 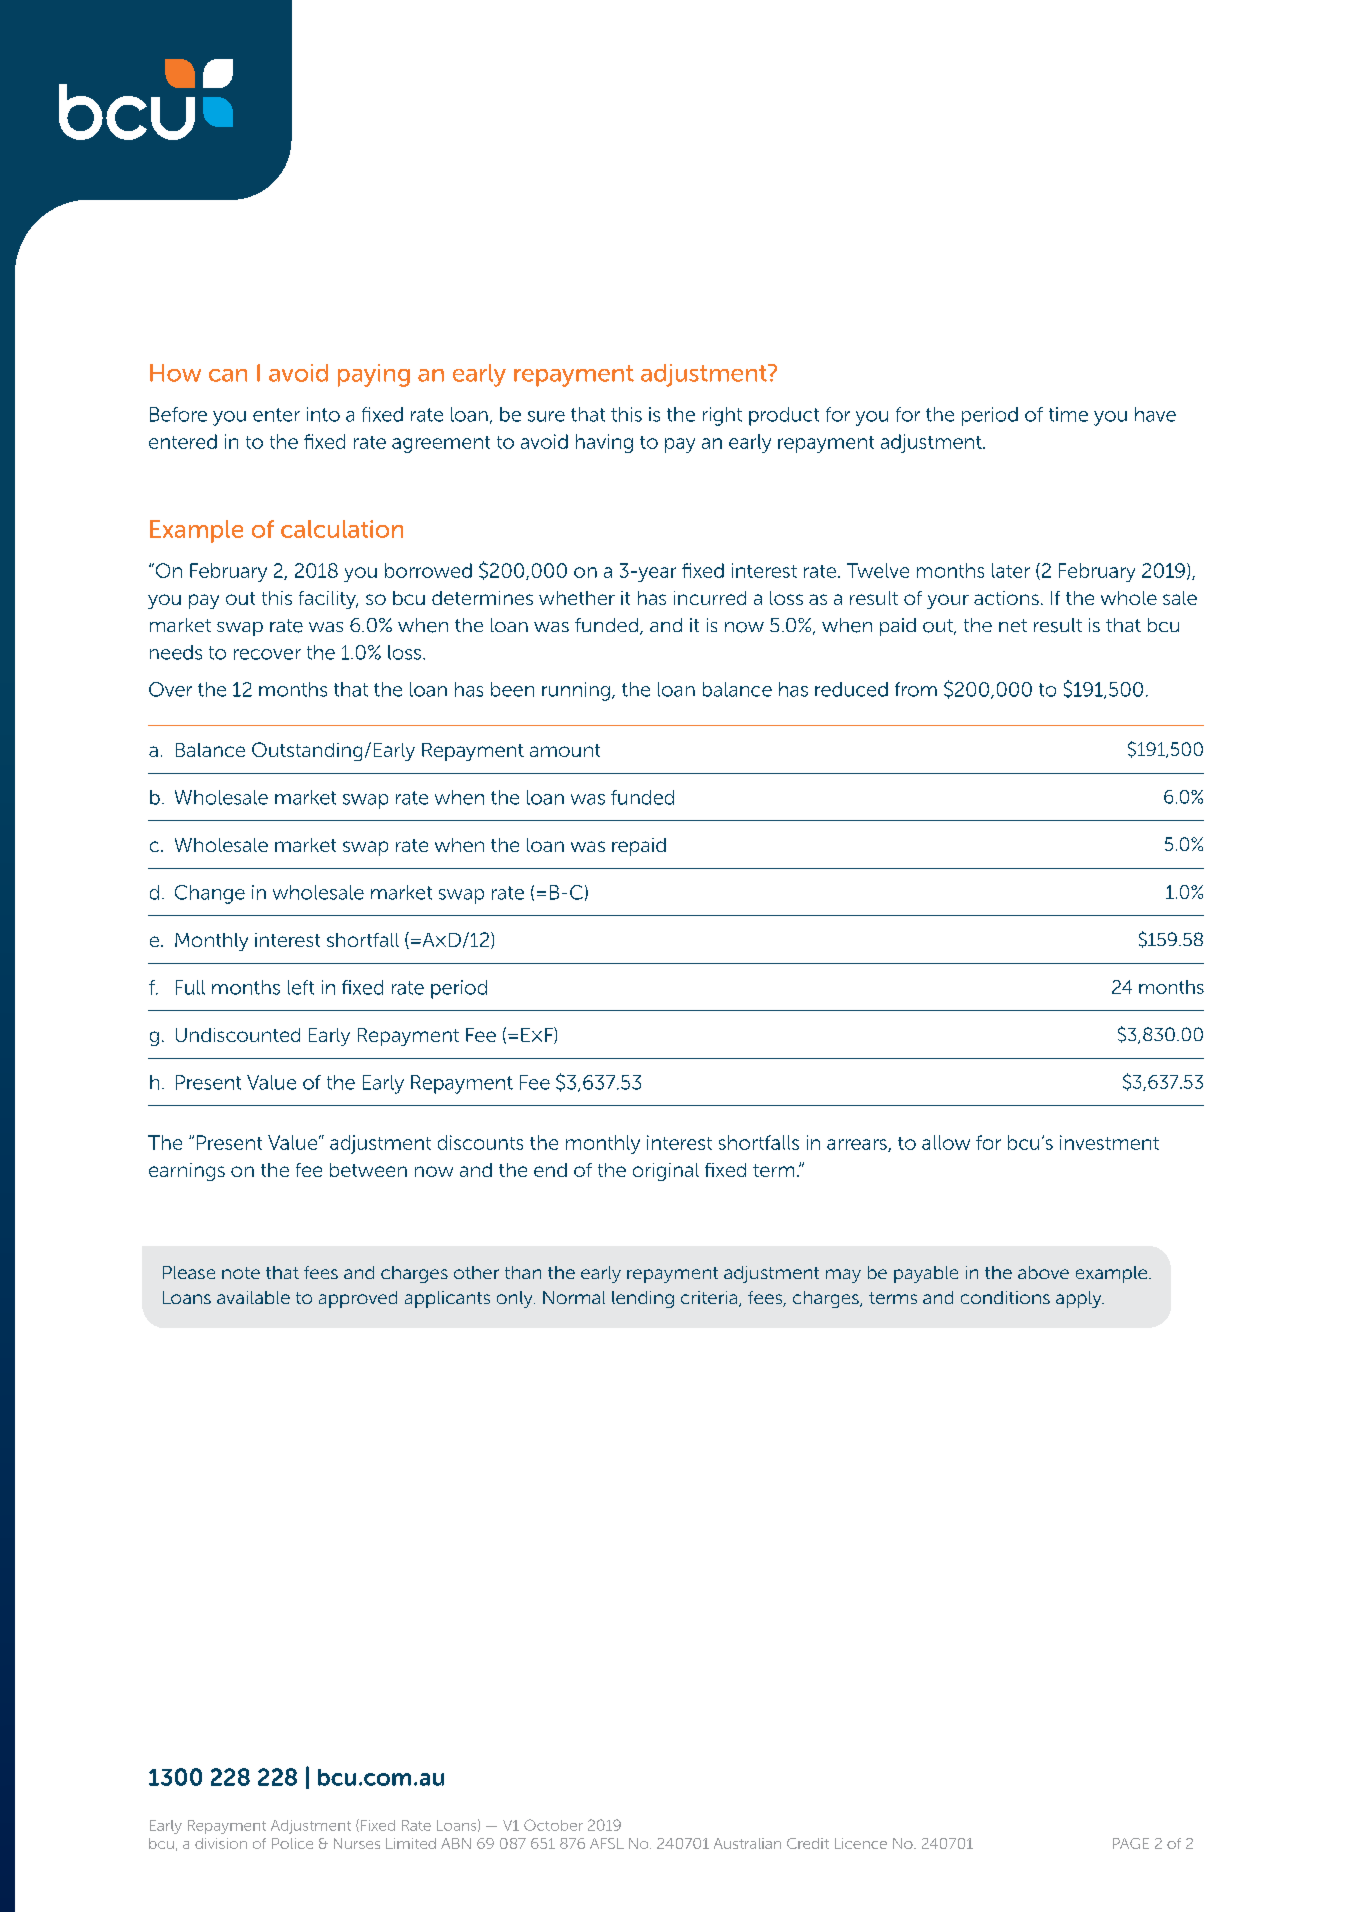 I want to click on time, so click(x=1068, y=414).
